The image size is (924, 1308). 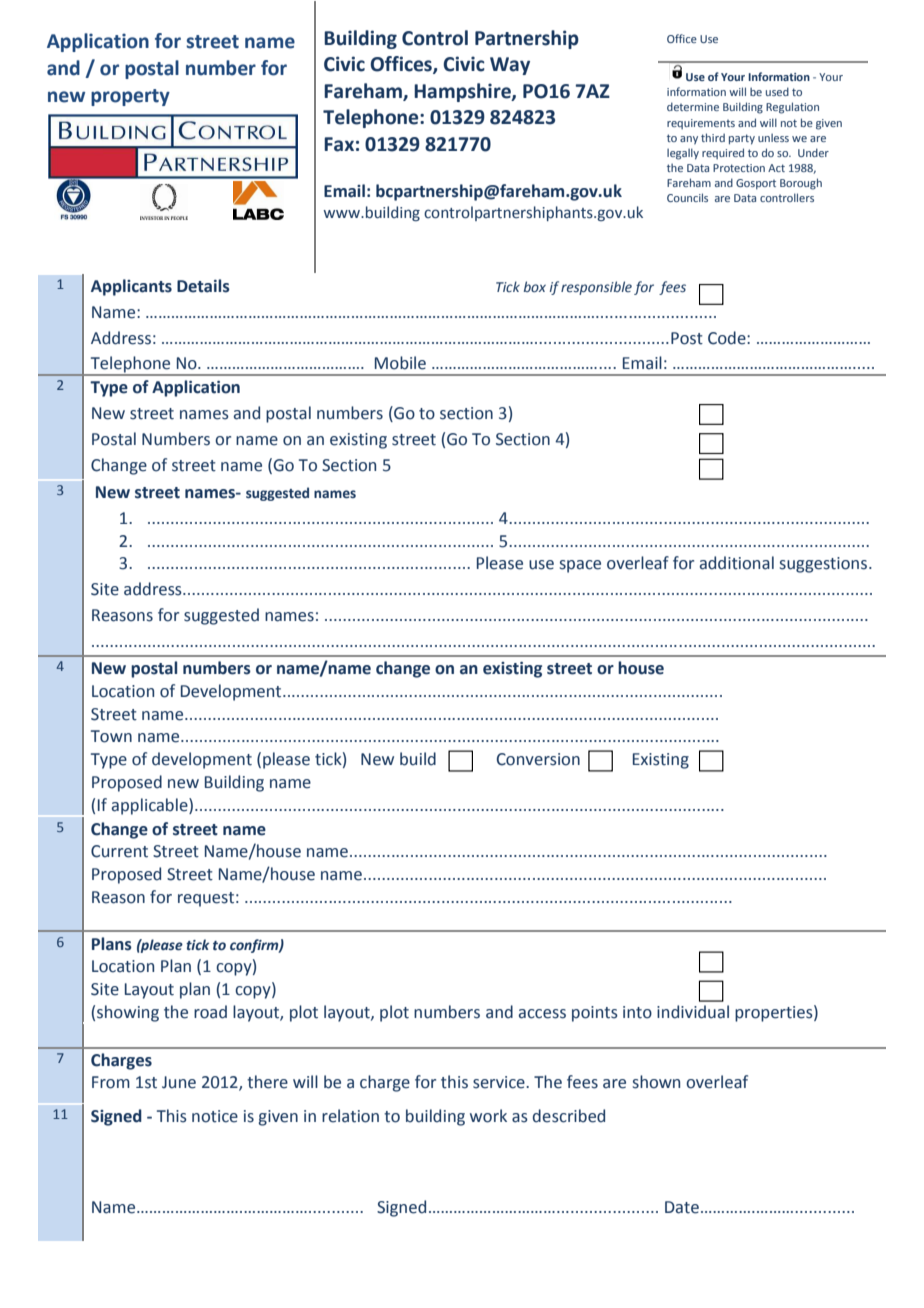 I want to click on used, so click(x=777, y=91).
